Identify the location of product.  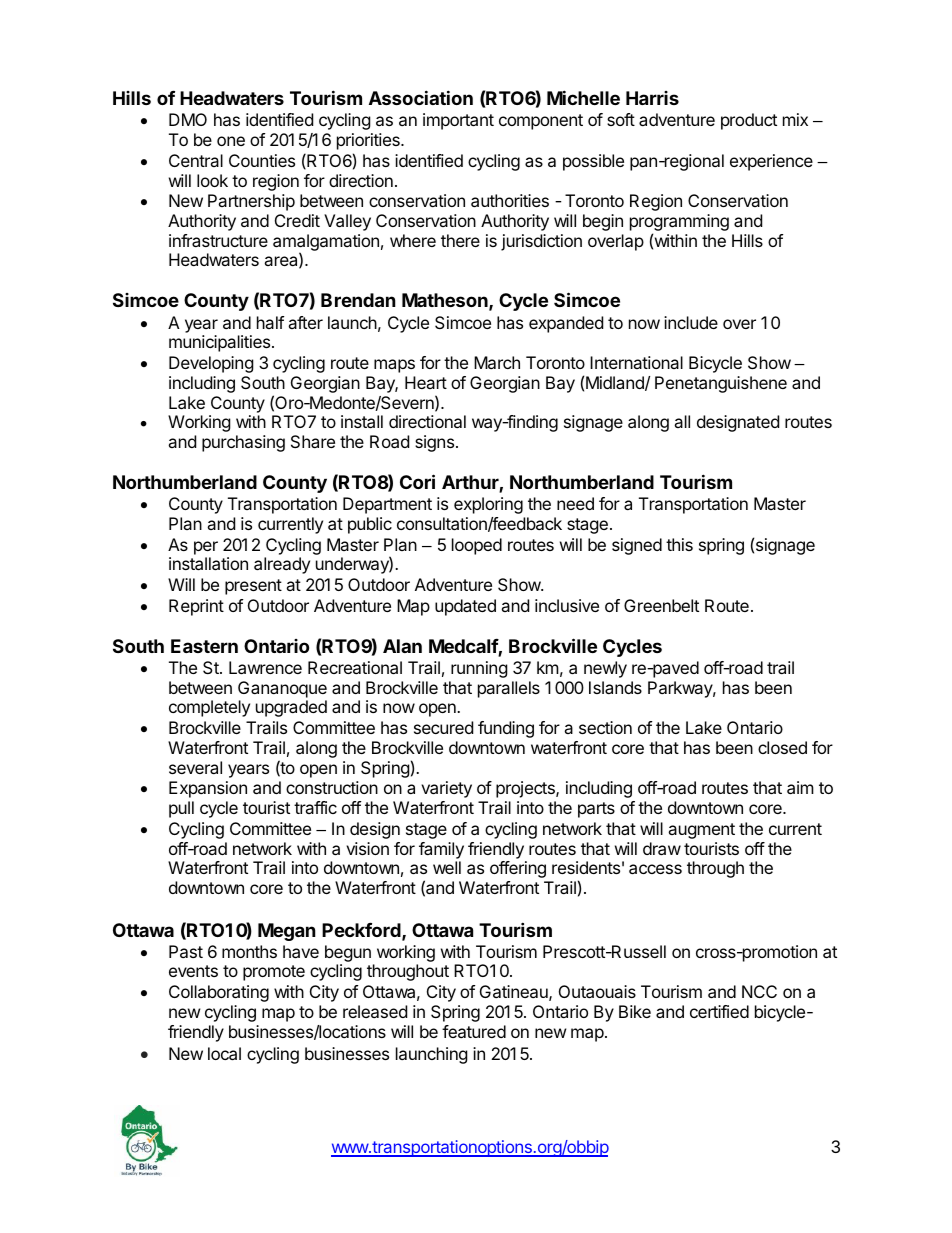
(749, 121).
